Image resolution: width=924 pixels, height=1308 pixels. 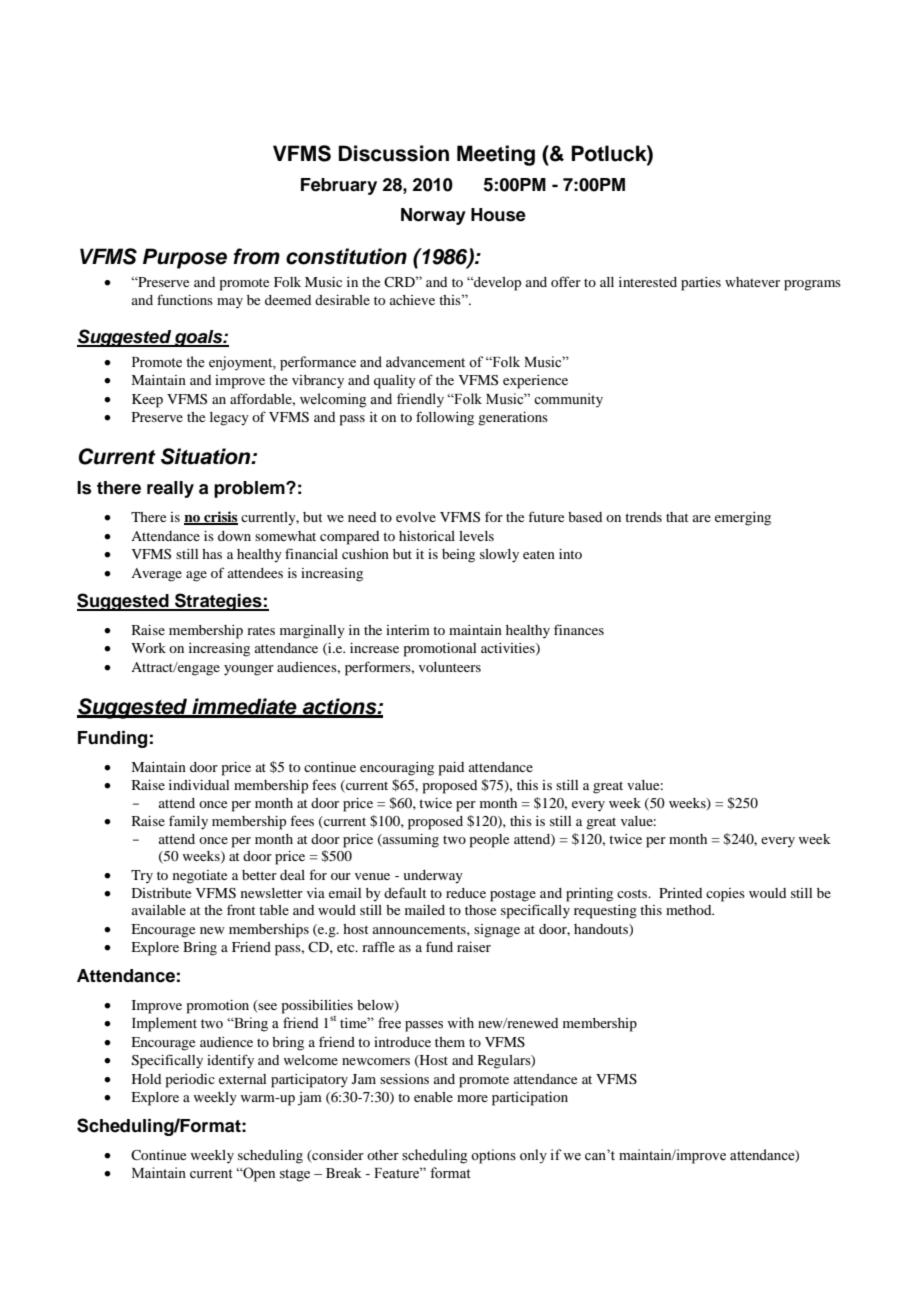 I want to click on levels, so click(x=476, y=536).
